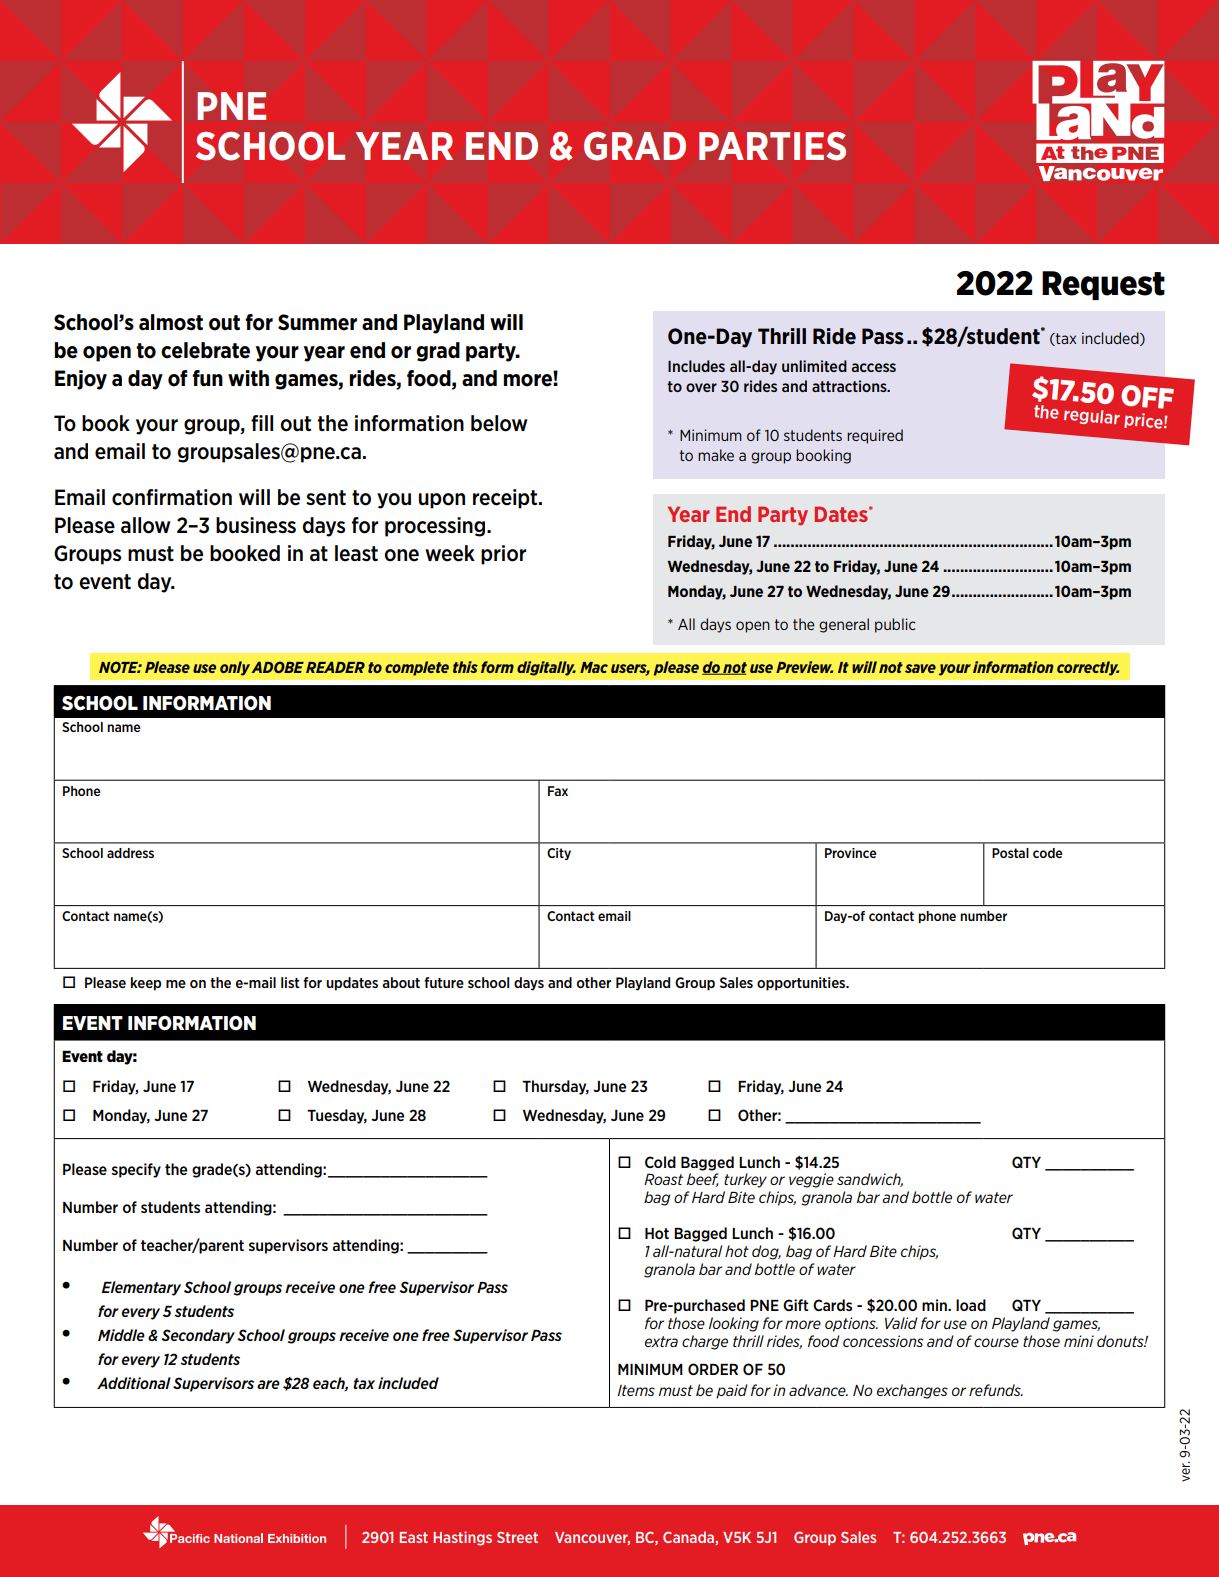  I want to click on address, so click(130, 853).
